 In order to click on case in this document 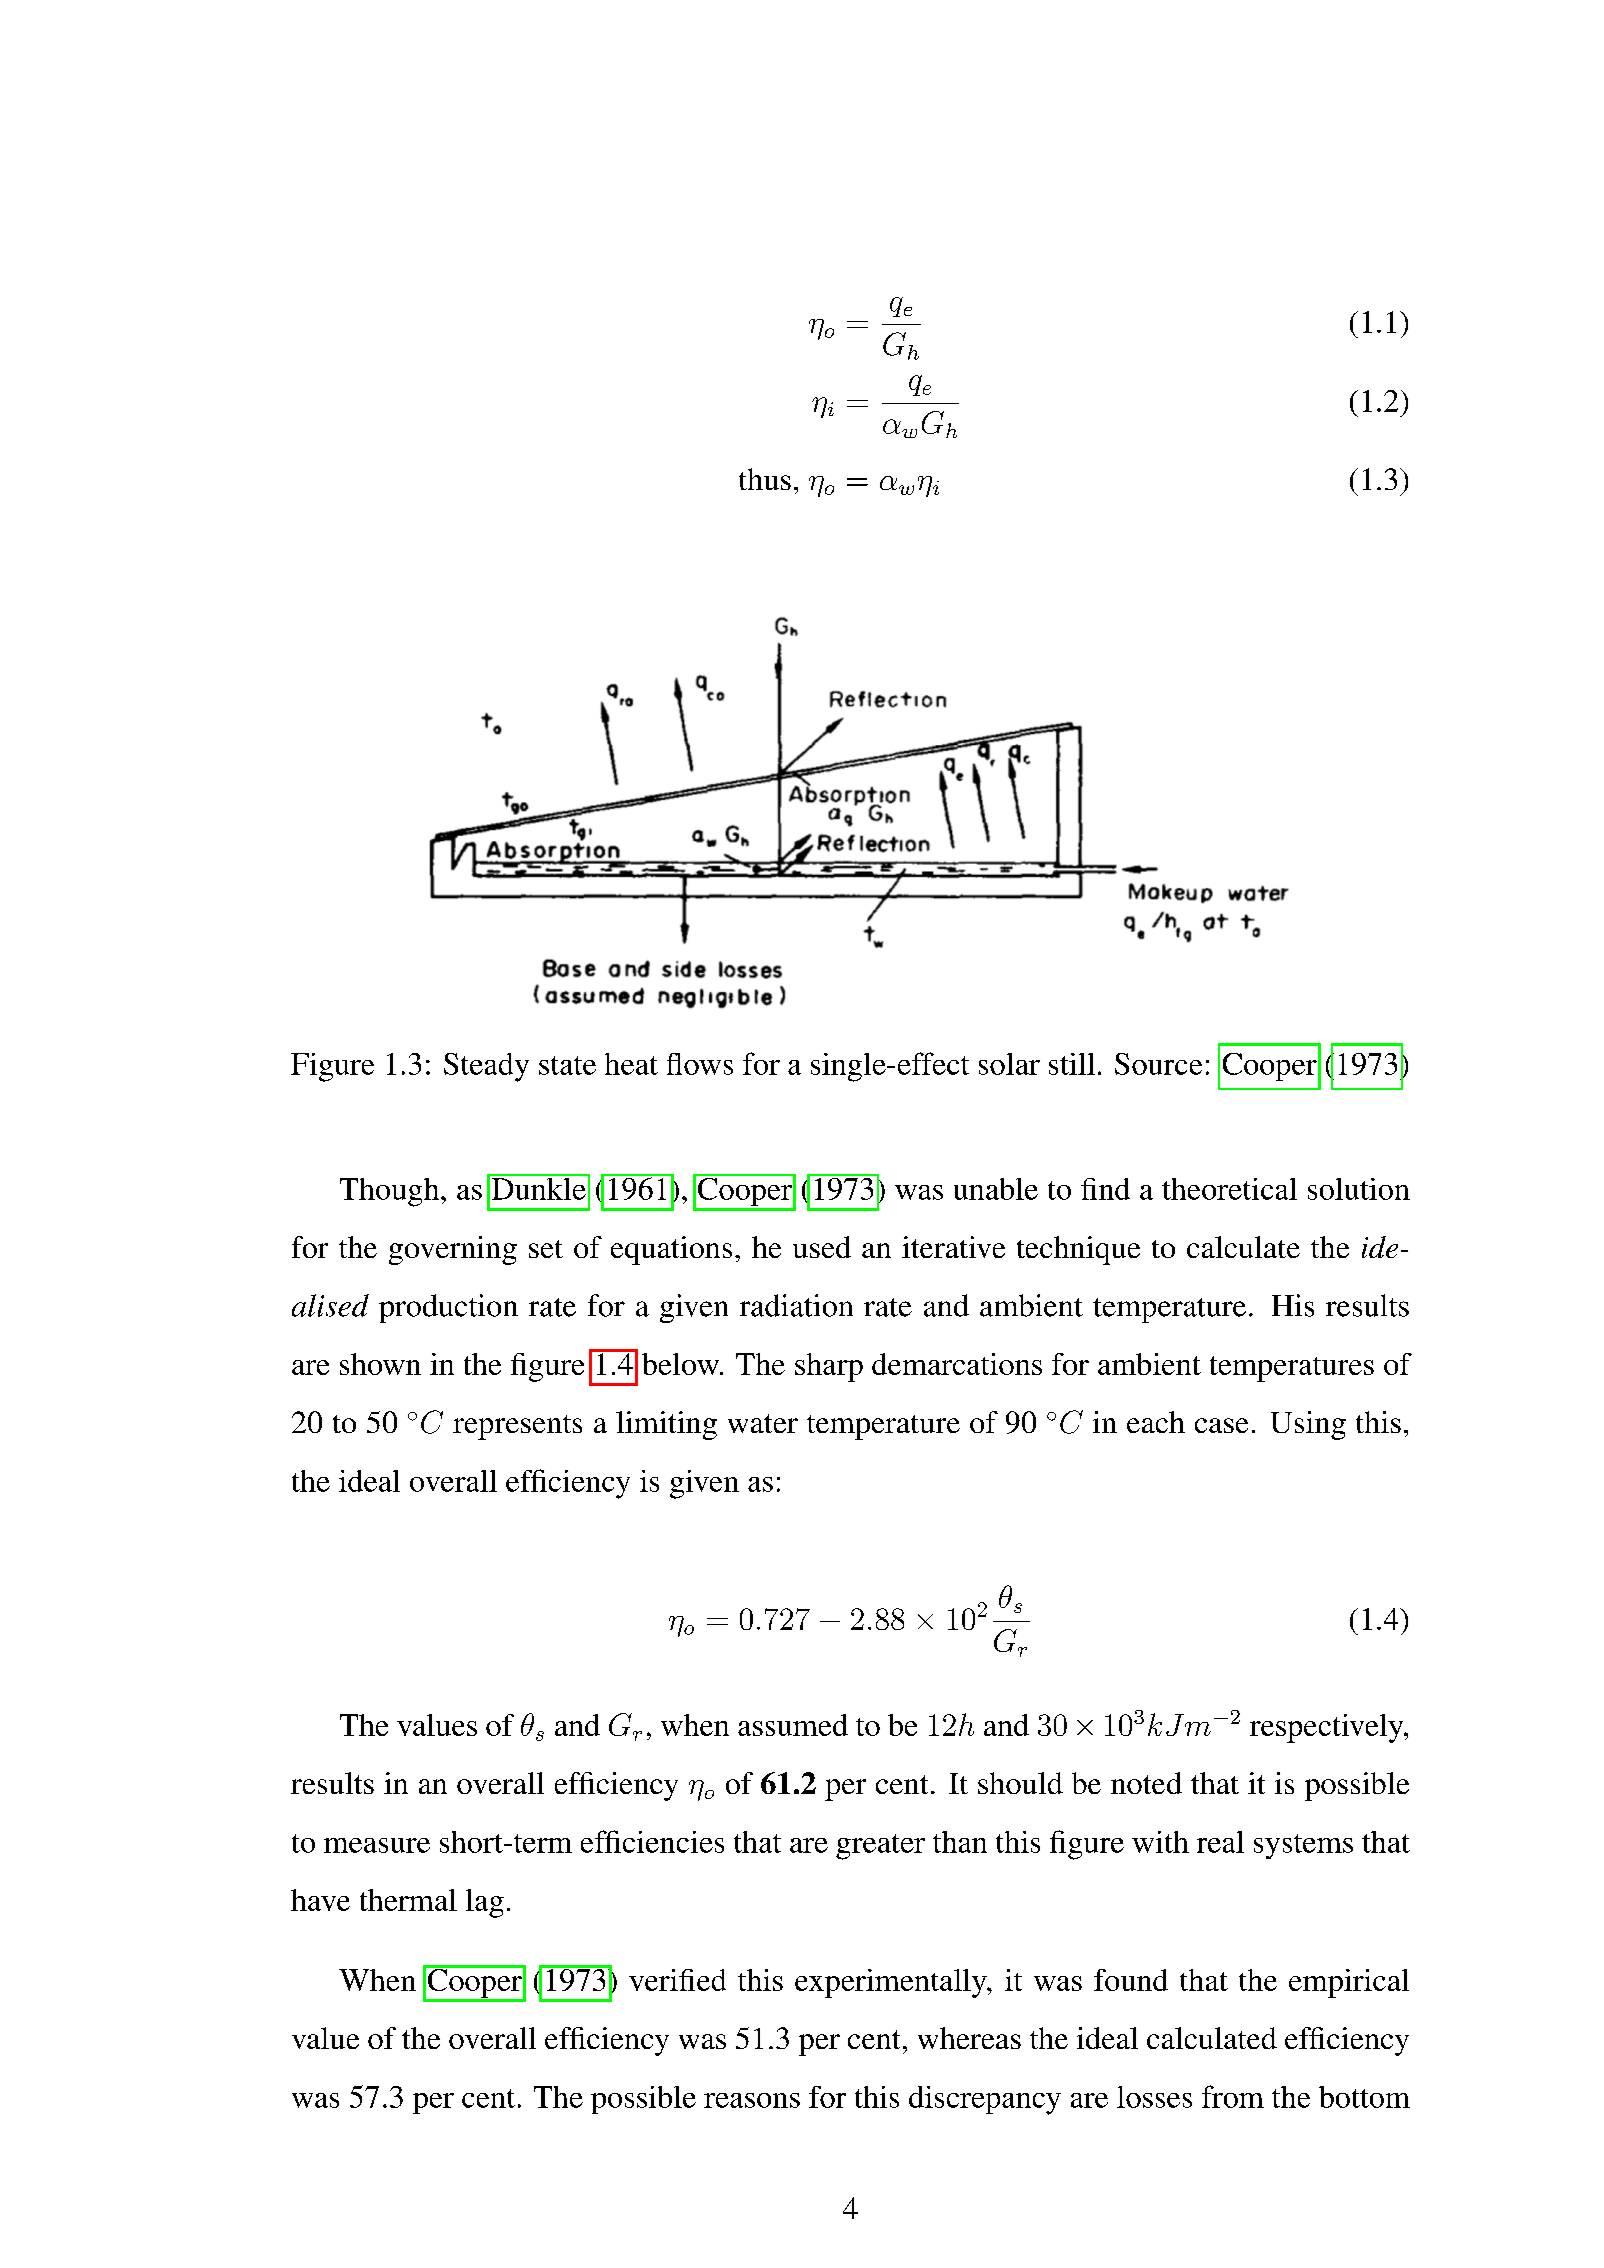, I will do `click(1221, 1425)`.
